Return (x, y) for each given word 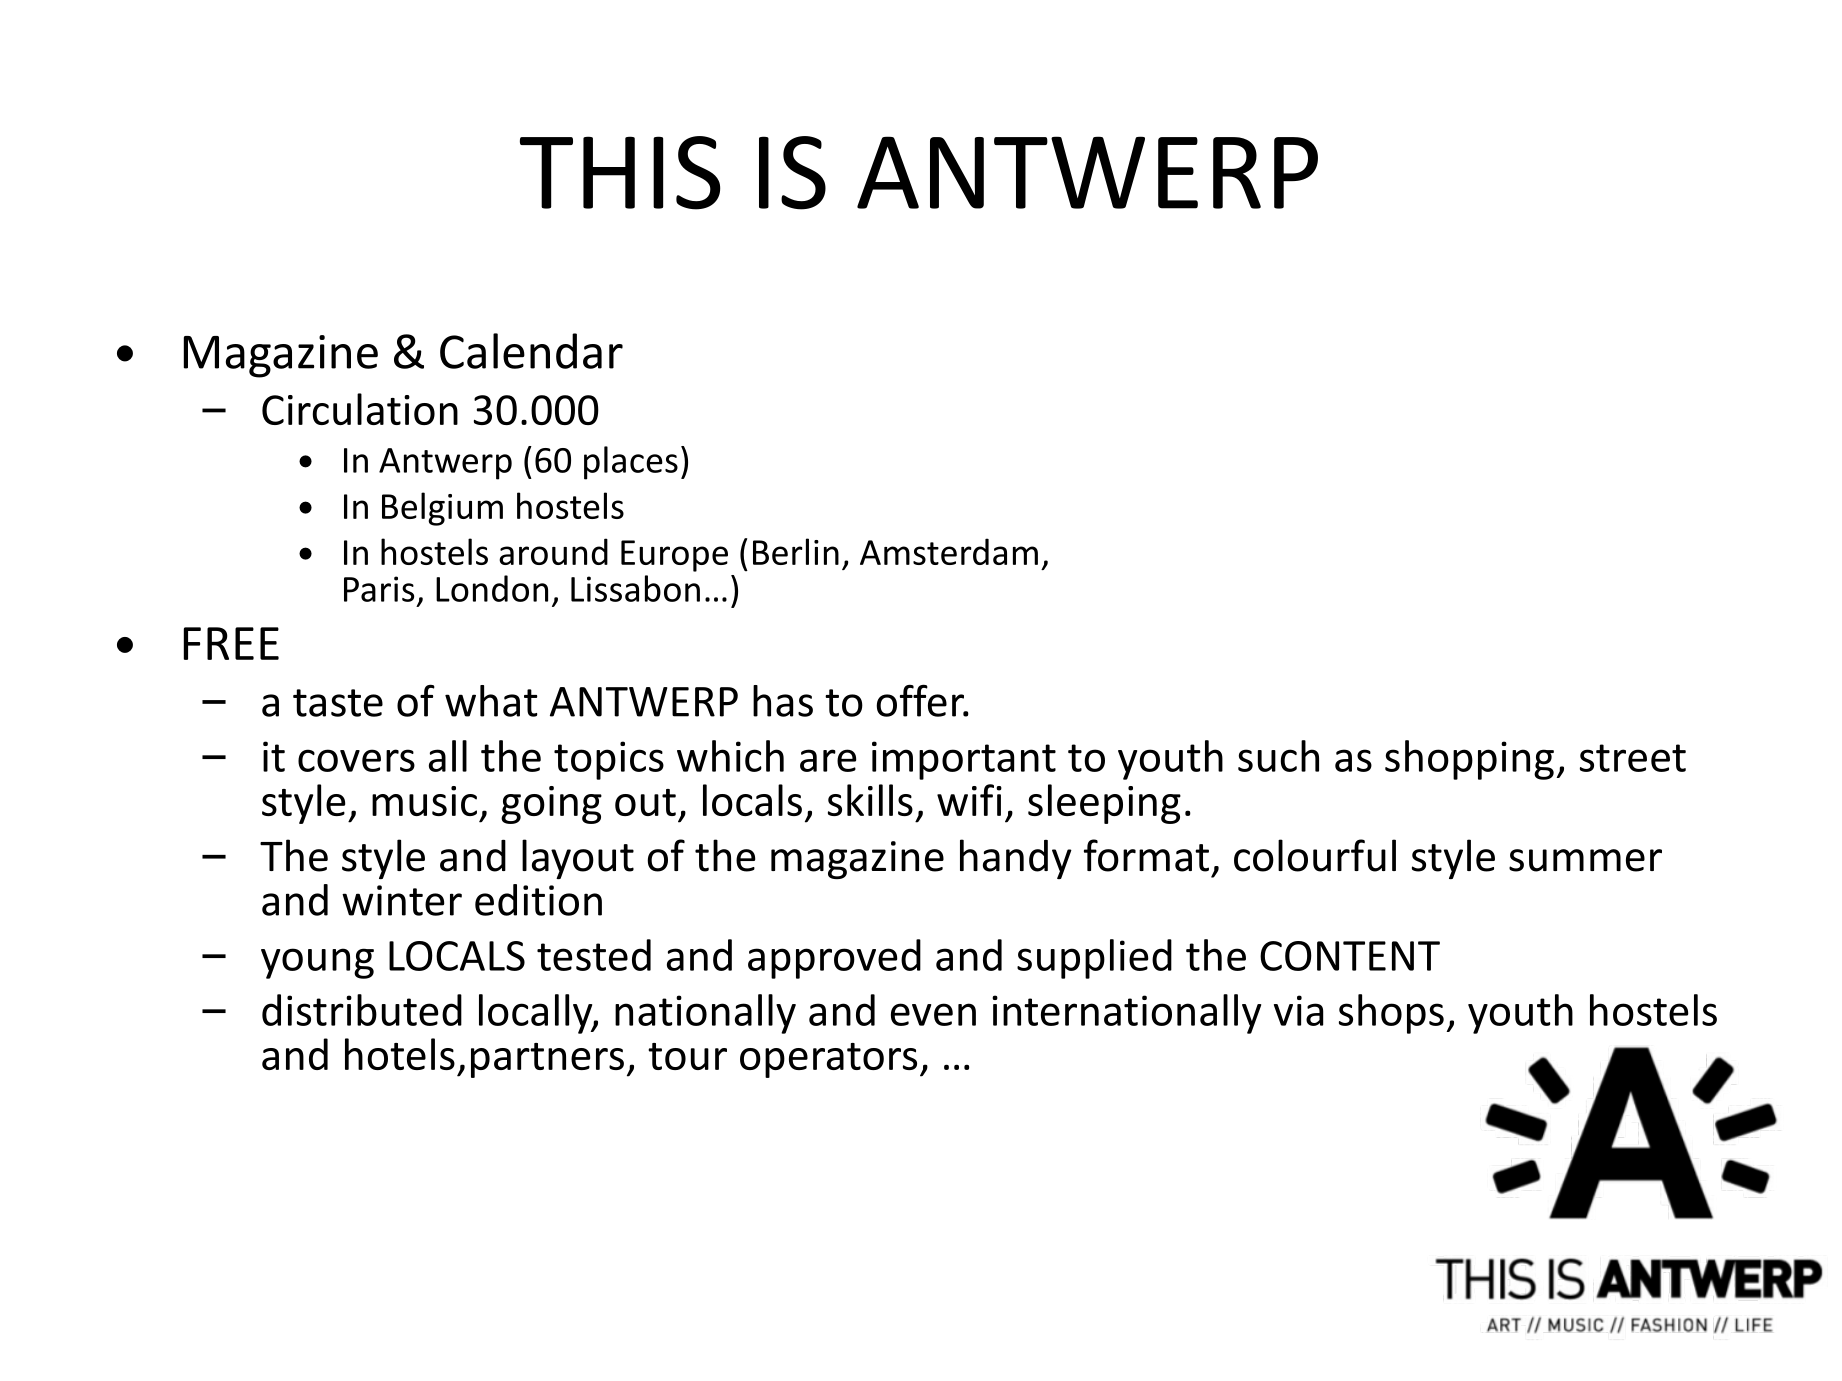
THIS (620, 173)
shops (1391, 1014)
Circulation (360, 409)
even (933, 1014)
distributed (362, 1010)
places (631, 463)
